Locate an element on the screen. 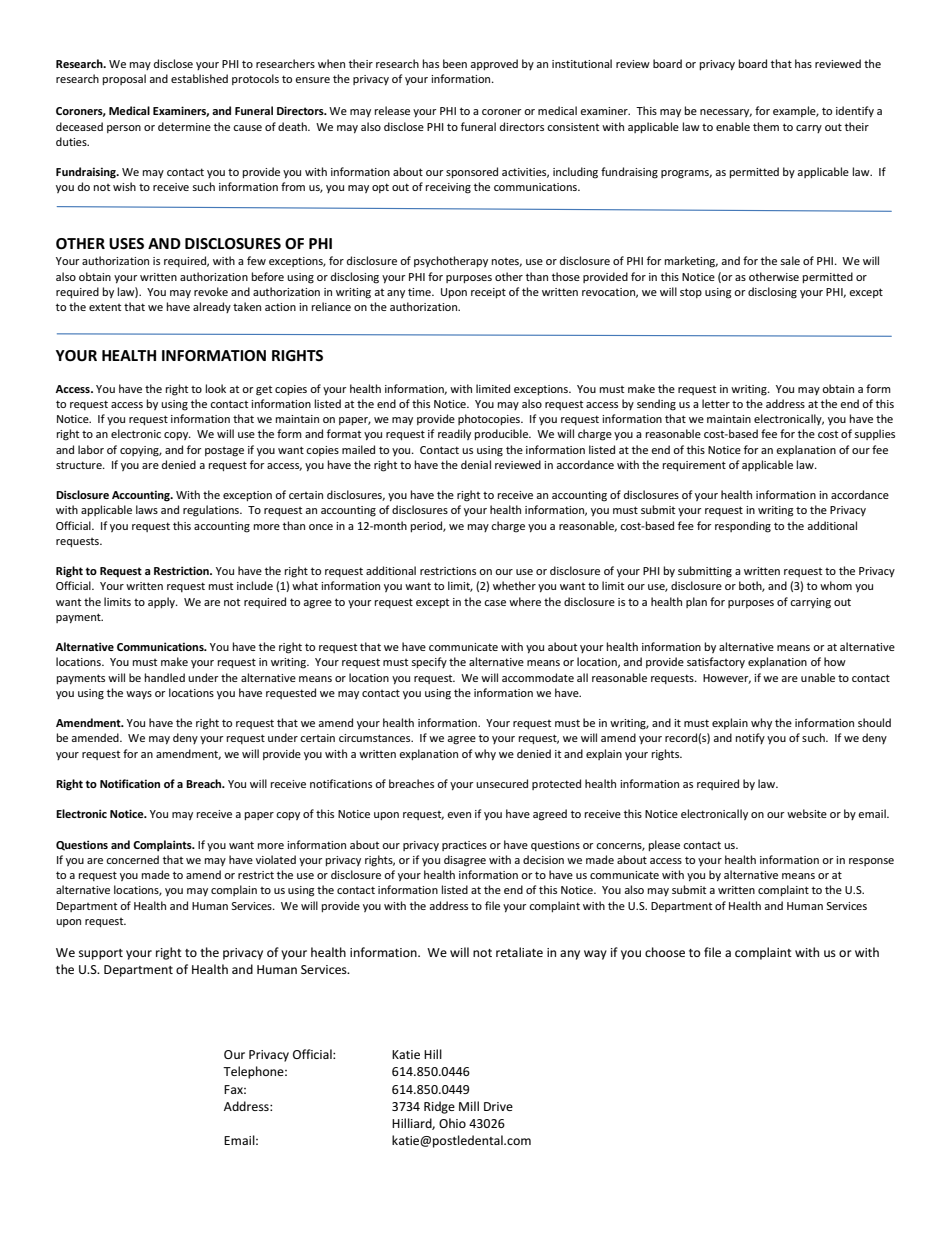 The image size is (952, 1233). them is located at coordinates (766, 126).
